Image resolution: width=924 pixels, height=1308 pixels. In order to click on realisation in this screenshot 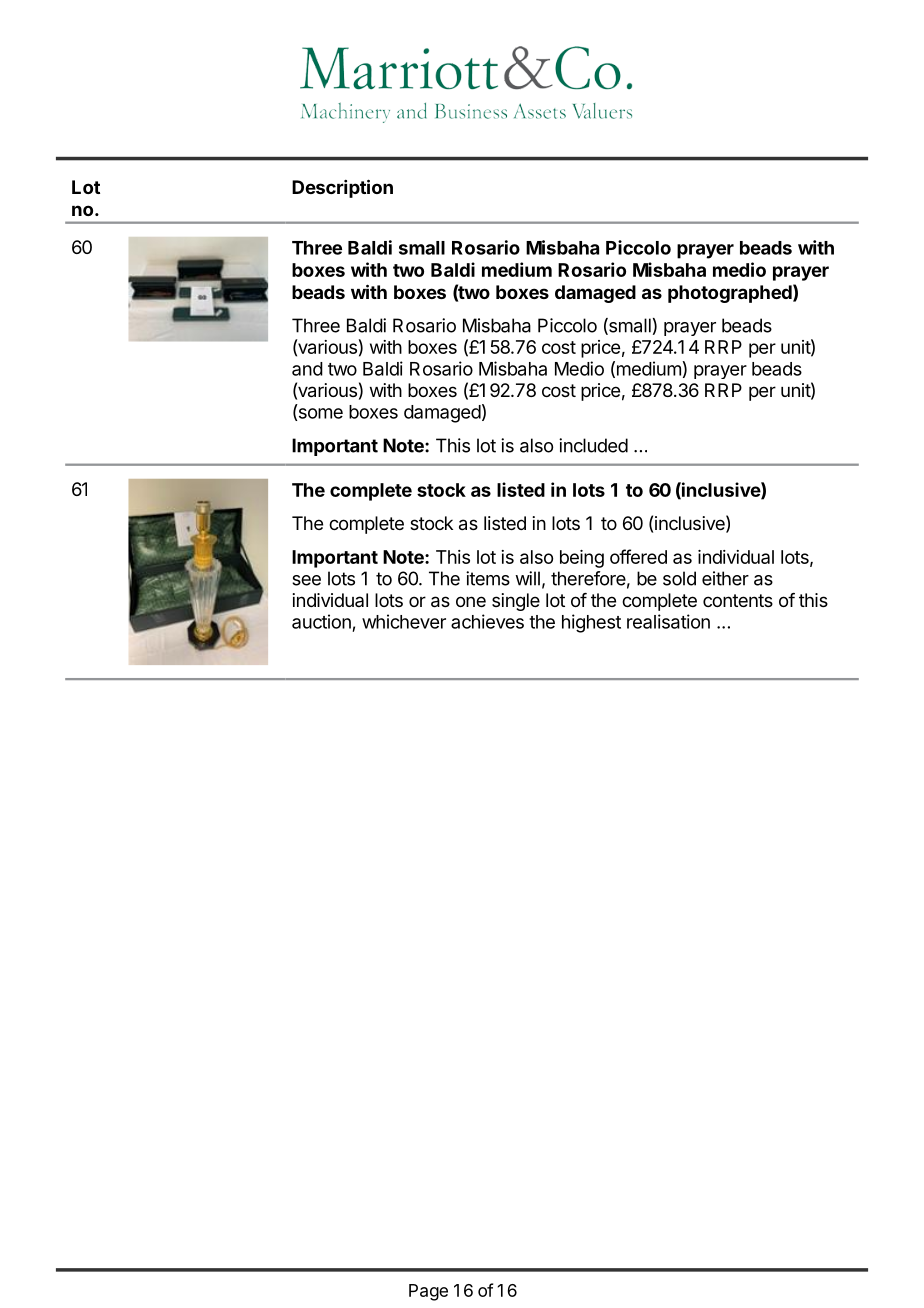, I will do `click(668, 621)`.
